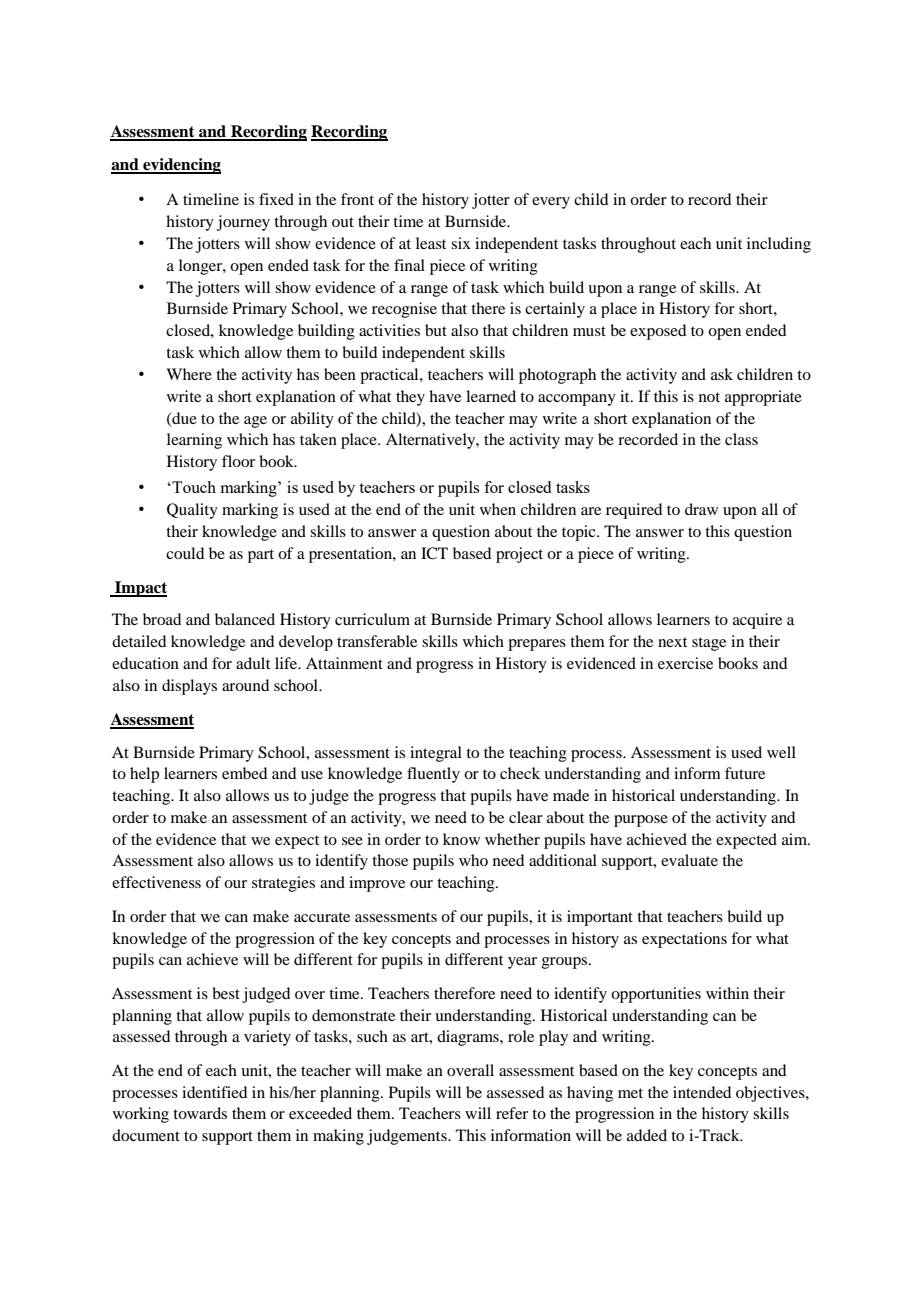 This screenshot has height=1308, width=924. What do you see at coordinates (200, 1113) in the screenshot?
I see `towards` at bounding box center [200, 1113].
